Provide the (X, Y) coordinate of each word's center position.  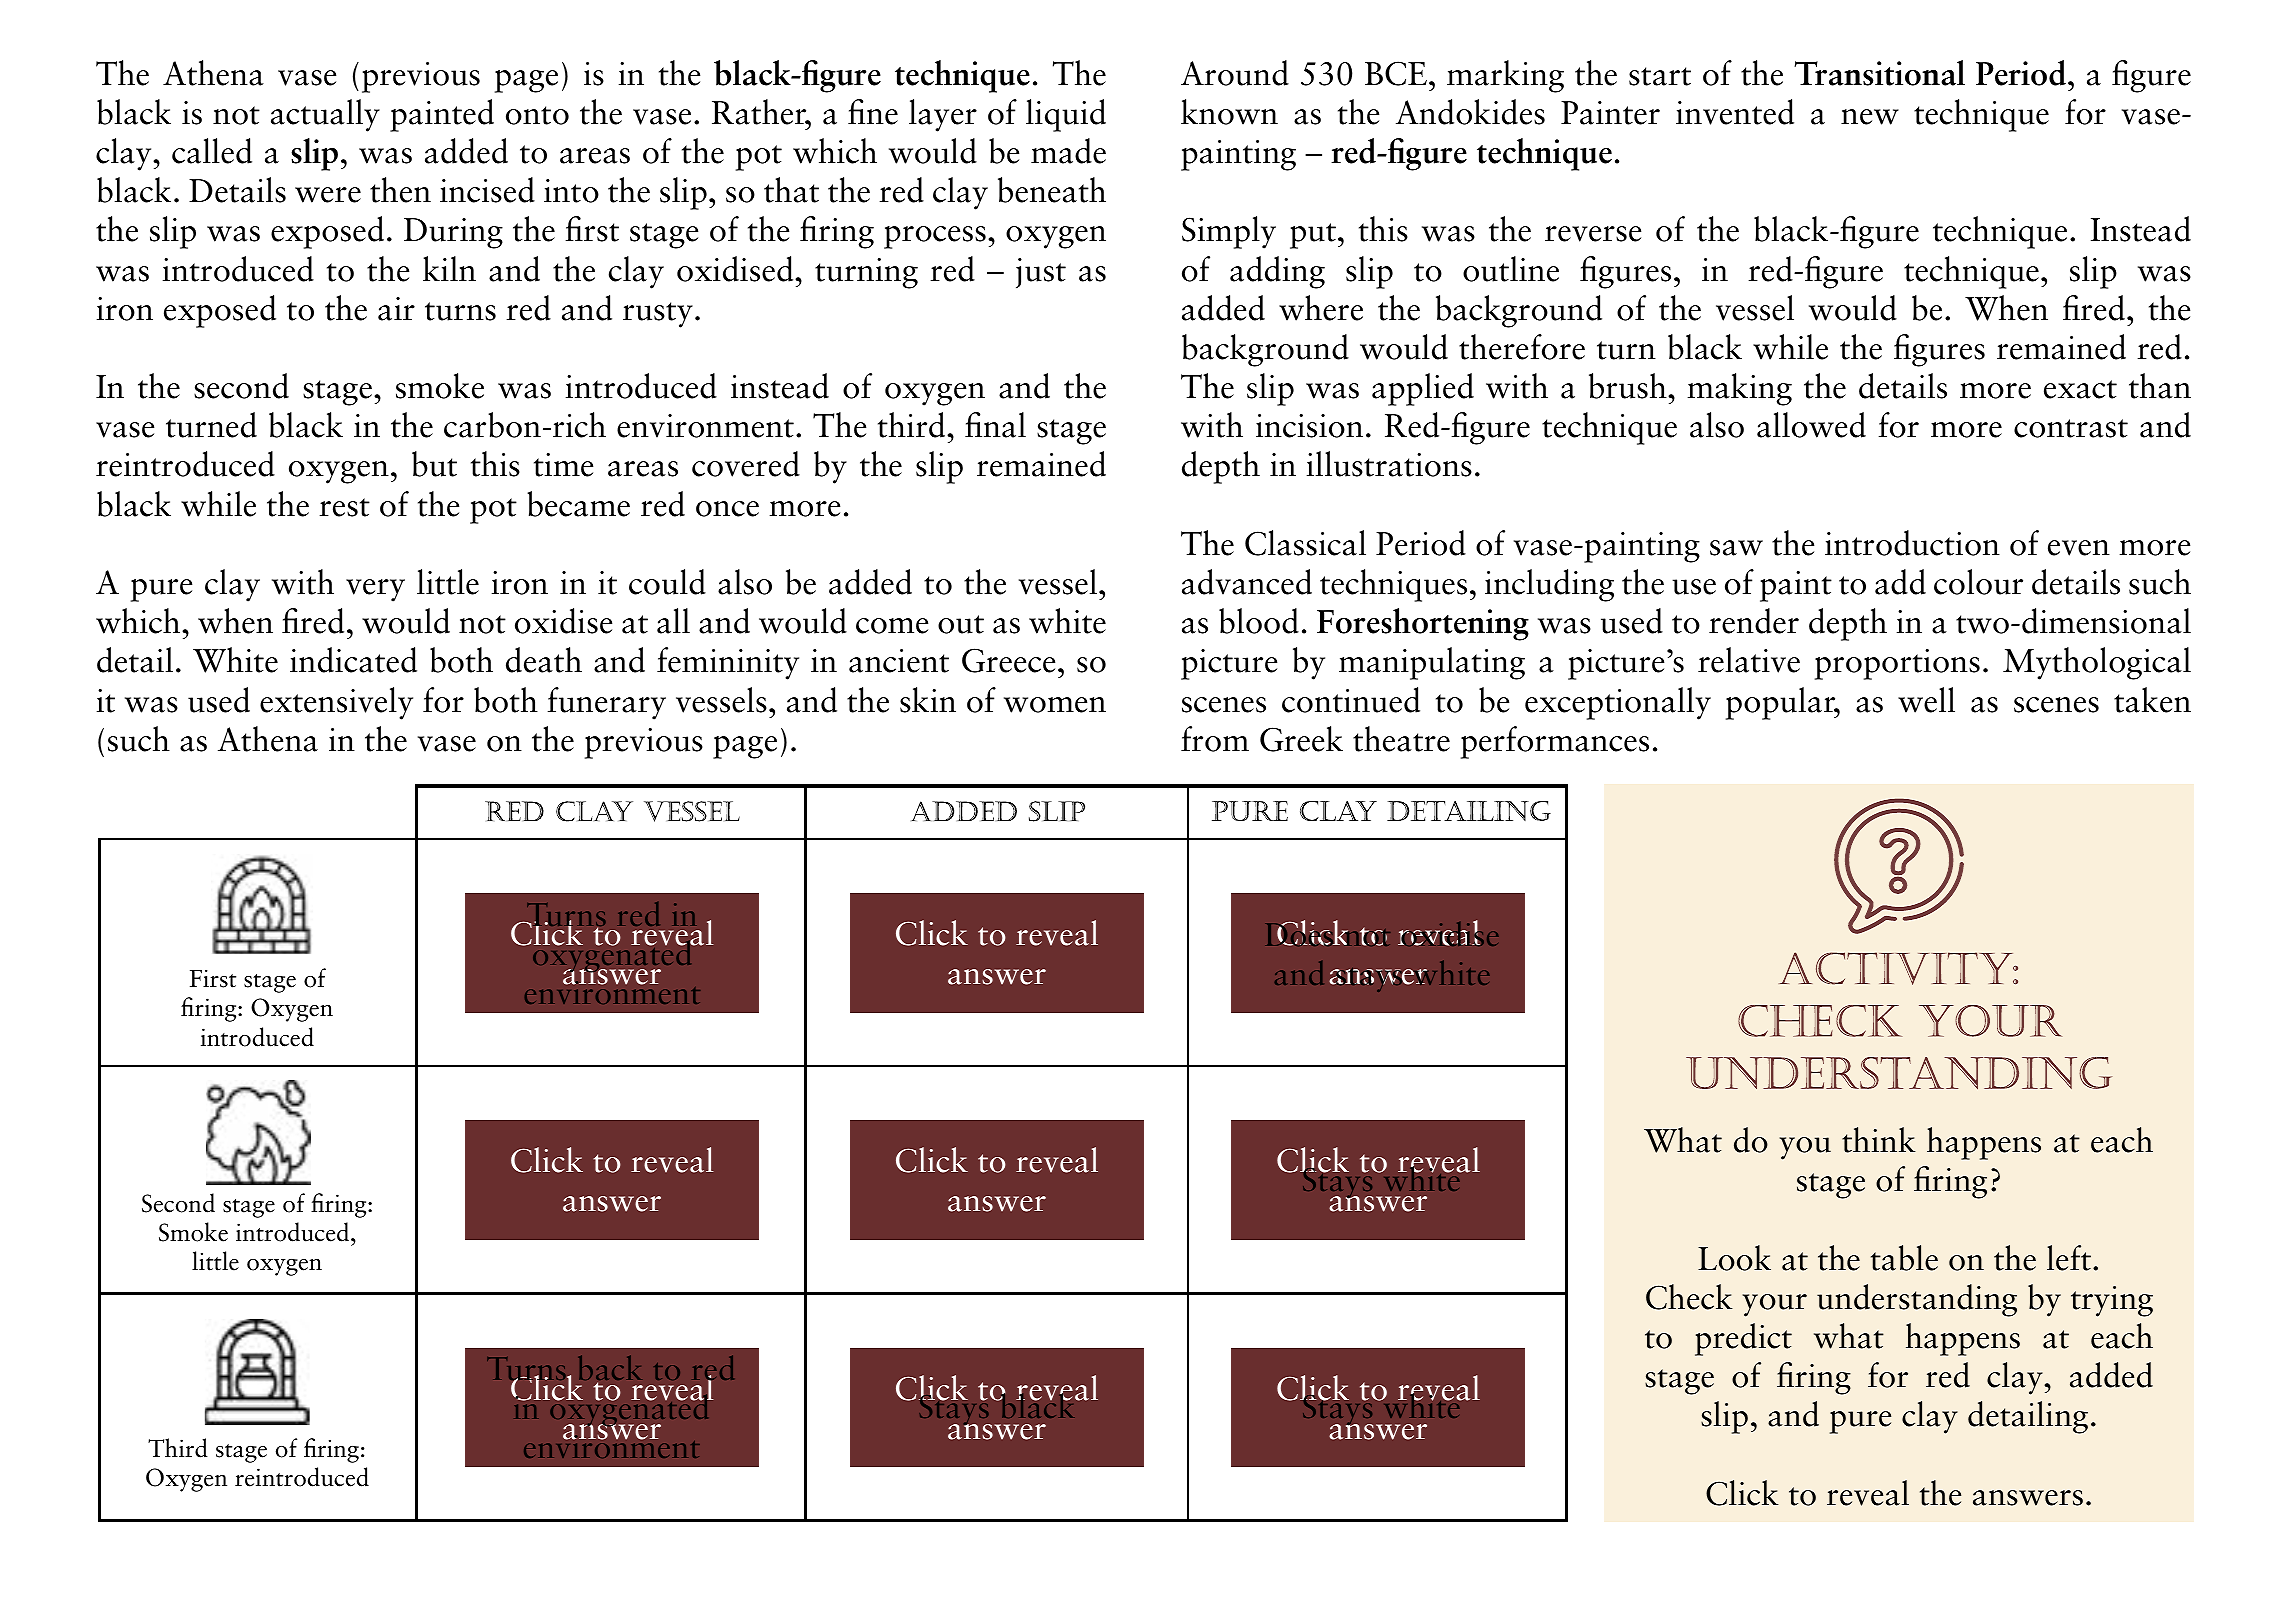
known (1229, 112)
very (375, 590)
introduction (1912, 543)
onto (537, 115)
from (1215, 739)
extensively (336, 703)
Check (1689, 1297)
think (1879, 1140)
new (1870, 117)
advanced (1247, 582)
